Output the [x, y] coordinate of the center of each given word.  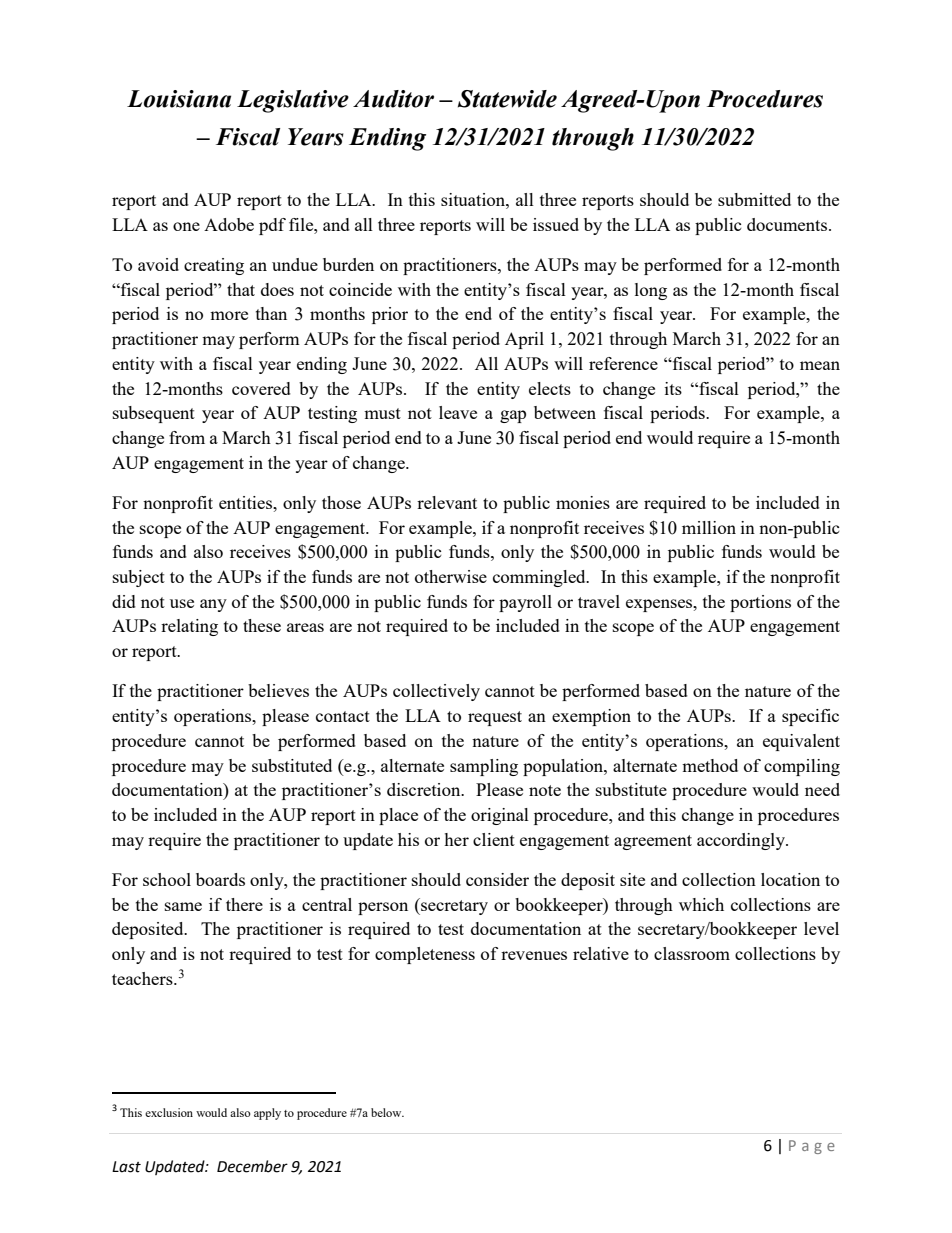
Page [812, 1147]
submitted [754, 199]
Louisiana [179, 99]
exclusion [169, 1112]
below [387, 1112]
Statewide [507, 99]
